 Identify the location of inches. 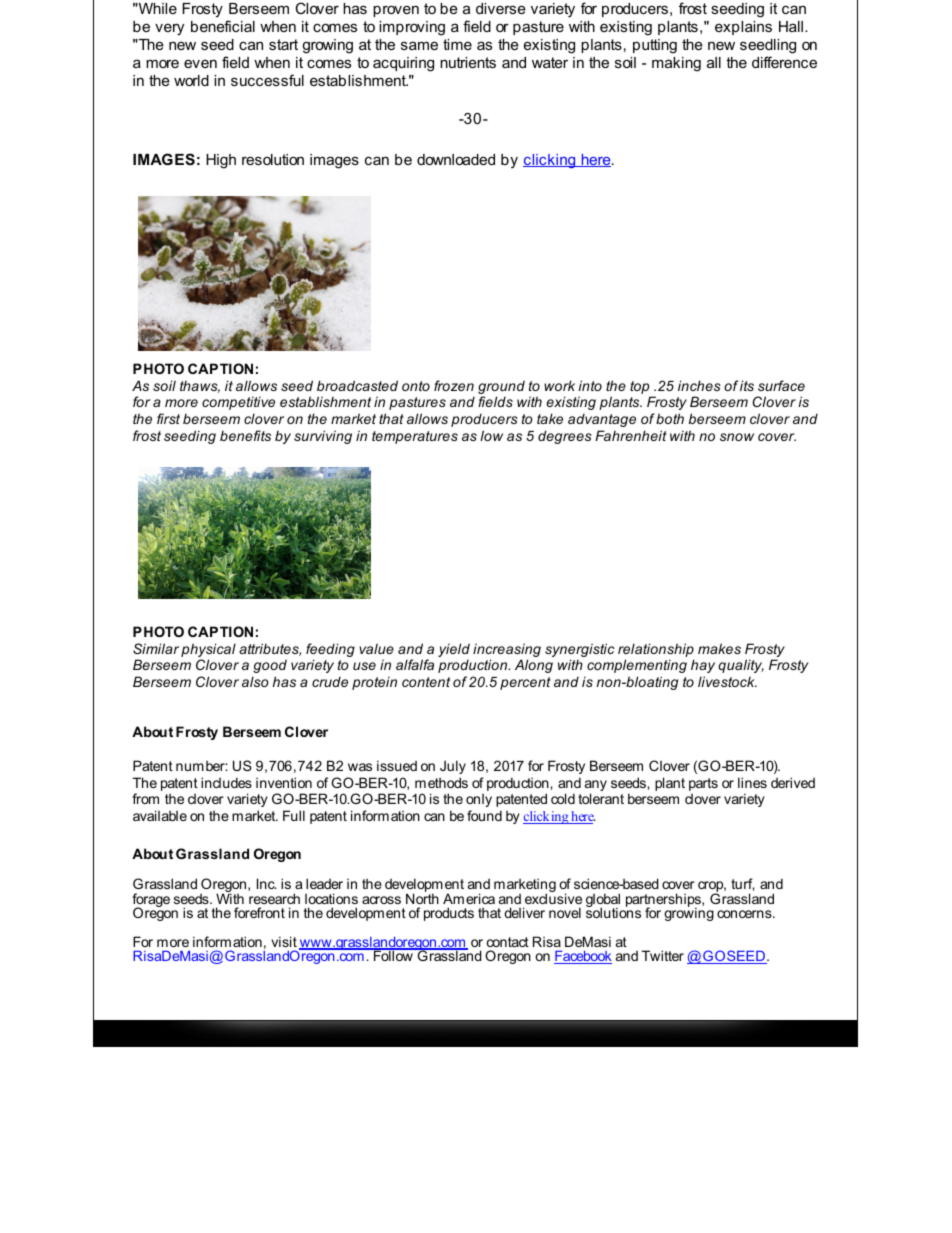
(699, 385).
